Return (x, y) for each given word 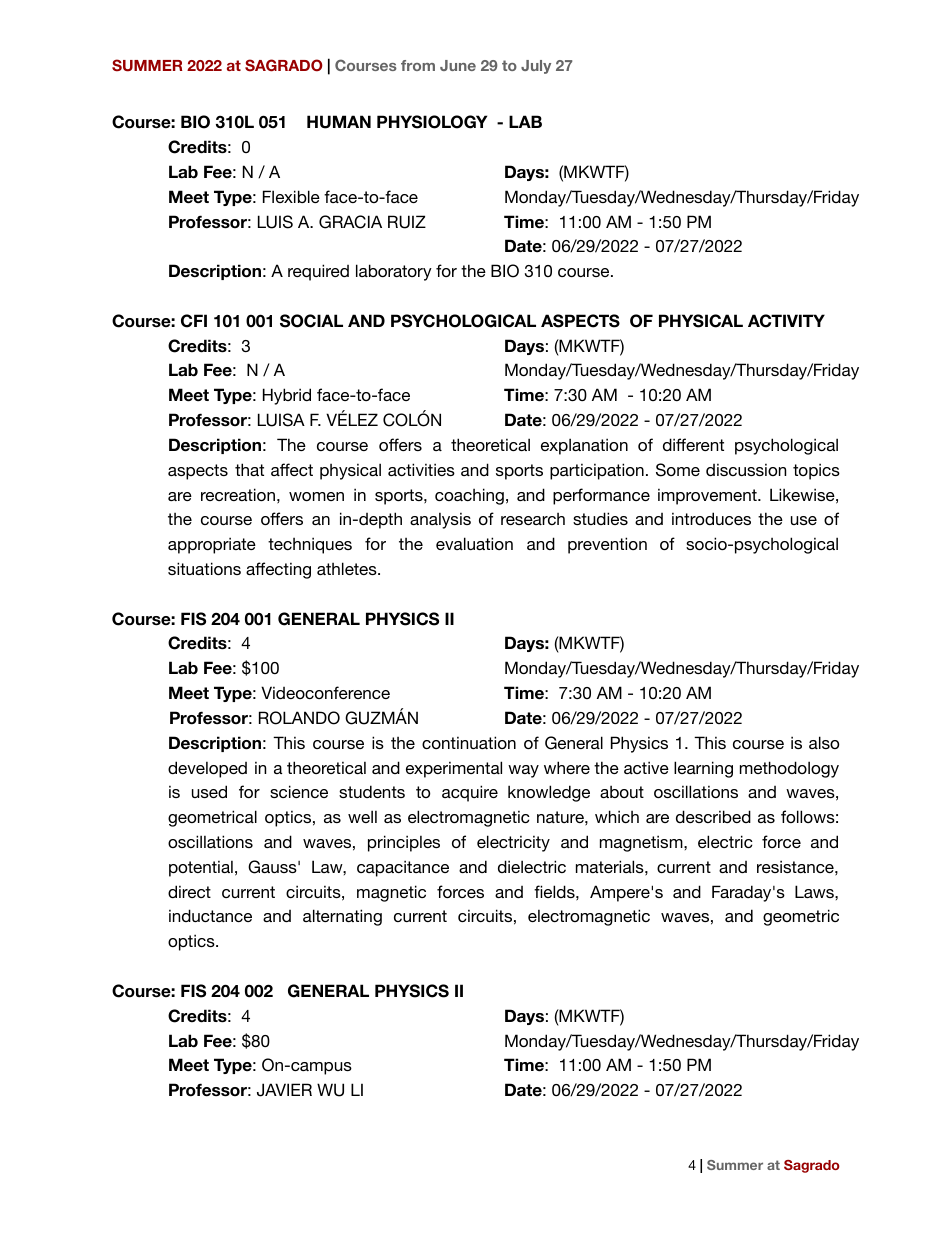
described (713, 816)
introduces (711, 518)
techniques (310, 545)
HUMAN (339, 122)
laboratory (394, 272)
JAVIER (284, 1090)
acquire (470, 793)
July (536, 67)
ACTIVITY (786, 321)
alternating (342, 917)
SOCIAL (311, 321)
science (299, 791)
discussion (746, 469)
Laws (815, 891)
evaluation (474, 543)
